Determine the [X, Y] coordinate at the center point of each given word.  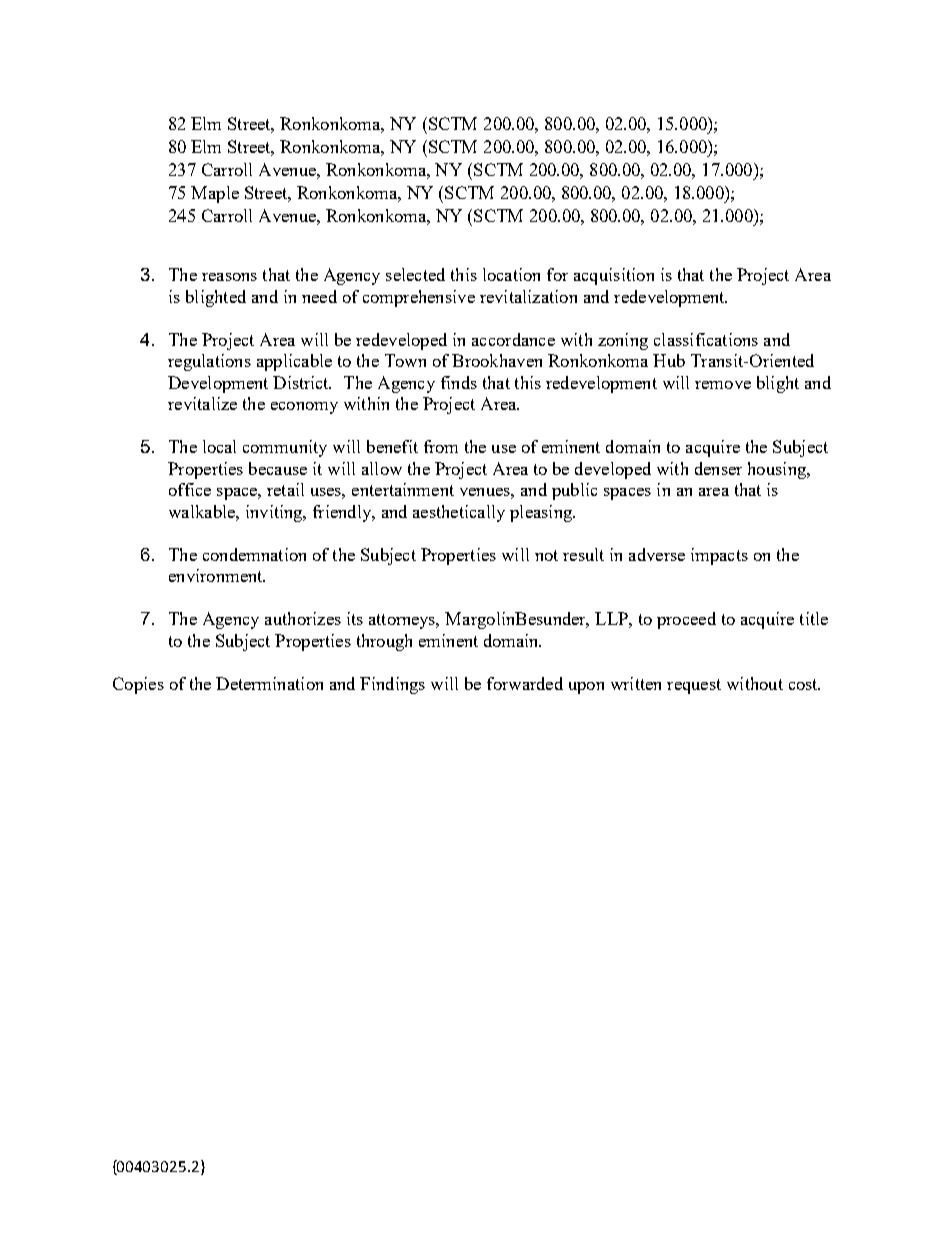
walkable [203, 511]
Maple [215, 194]
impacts [719, 556]
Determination [269, 683]
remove [723, 385]
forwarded [525, 683]
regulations [209, 362]
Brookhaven [497, 360]
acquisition [614, 276]
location [511, 274]
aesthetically [459, 513]
